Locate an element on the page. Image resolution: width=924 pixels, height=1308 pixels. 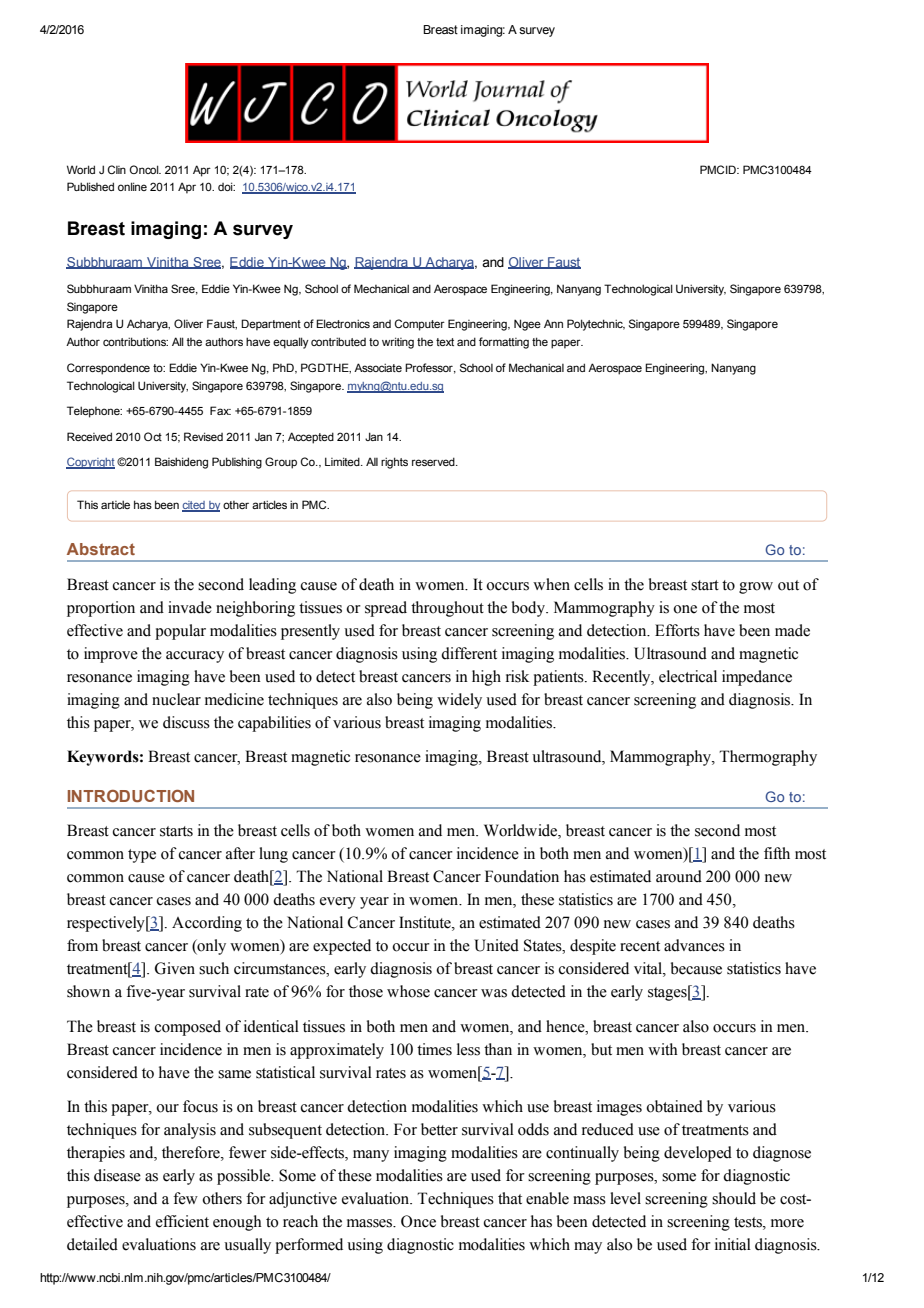
should is located at coordinates (734, 1198).
